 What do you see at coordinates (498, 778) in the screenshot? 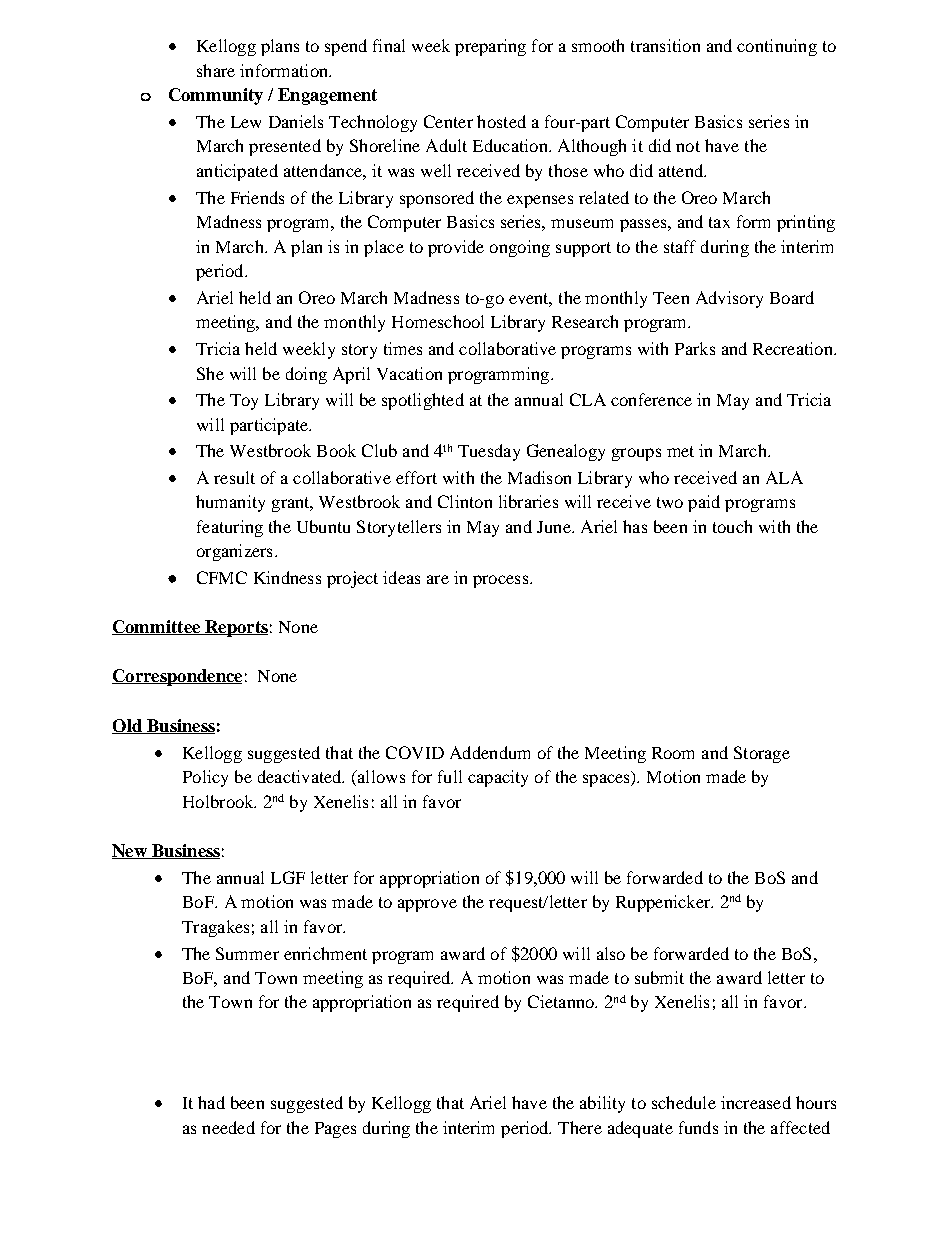
I see `capacity` at bounding box center [498, 778].
